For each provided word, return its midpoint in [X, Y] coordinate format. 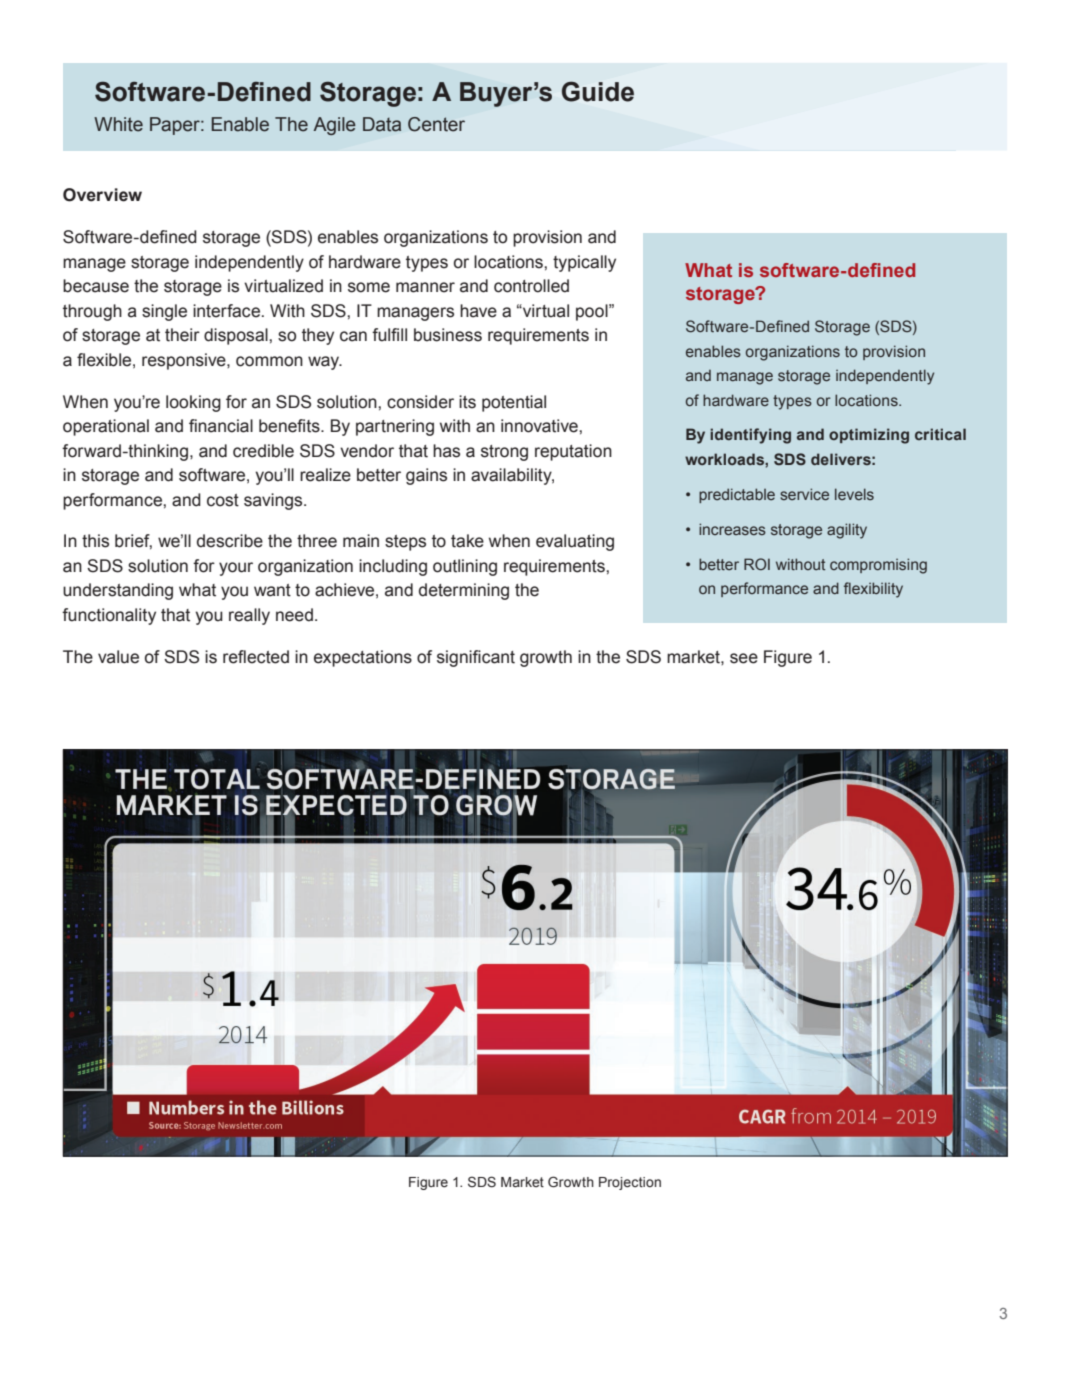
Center [436, 124]
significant [476, 658]
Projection [630, 1183]
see [744, 658]
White [118, 124]
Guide [598, 91]
